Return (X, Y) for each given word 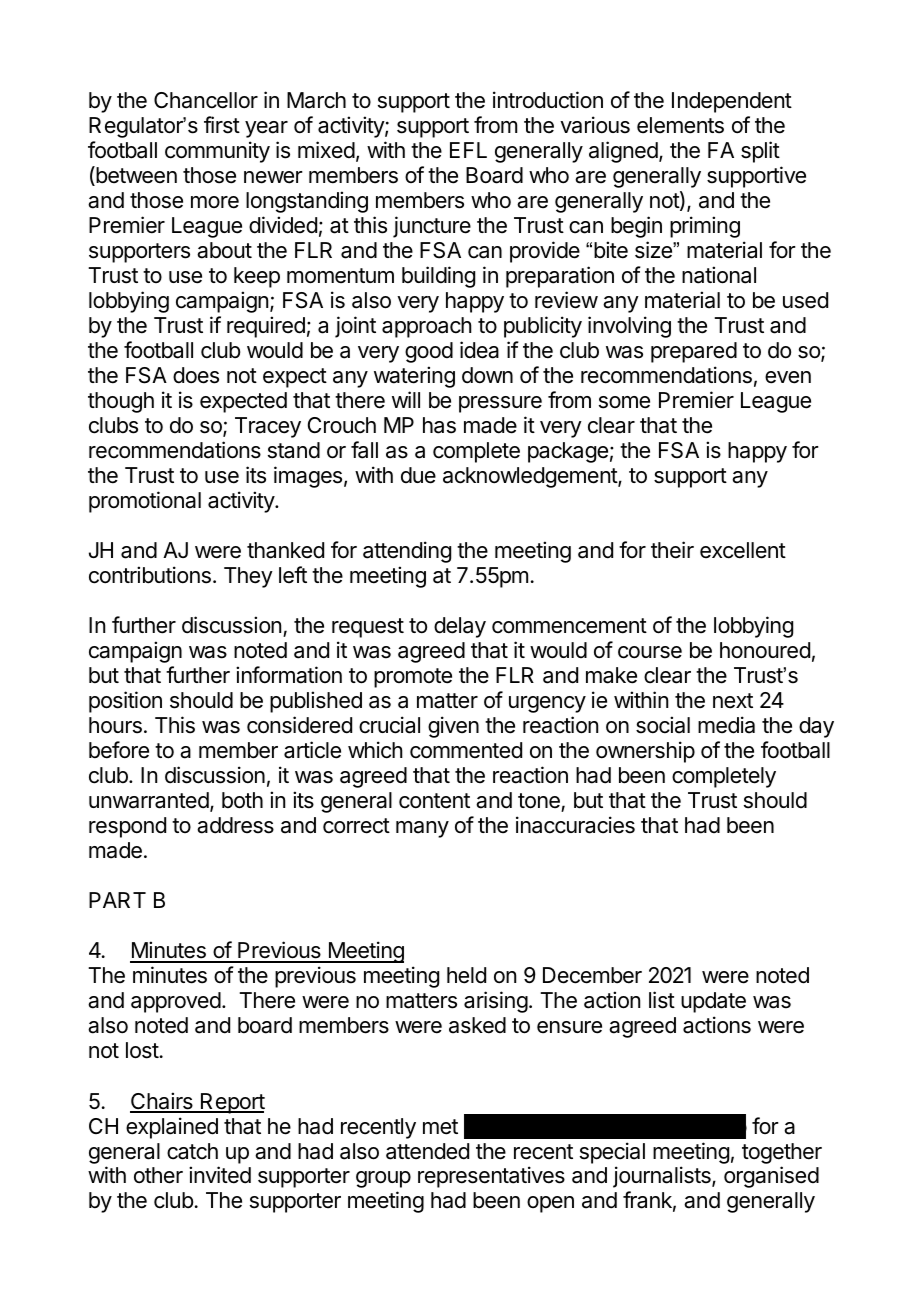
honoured (765, 650)
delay (460, 627)
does (196, 375)
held (466, 975)
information (289, 675)
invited (220, 1175)
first (222, 125)
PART (117, 900)
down (487, 375)
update (713, 1002)
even (788, 377)
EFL (468, 150)
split (760, 152)
